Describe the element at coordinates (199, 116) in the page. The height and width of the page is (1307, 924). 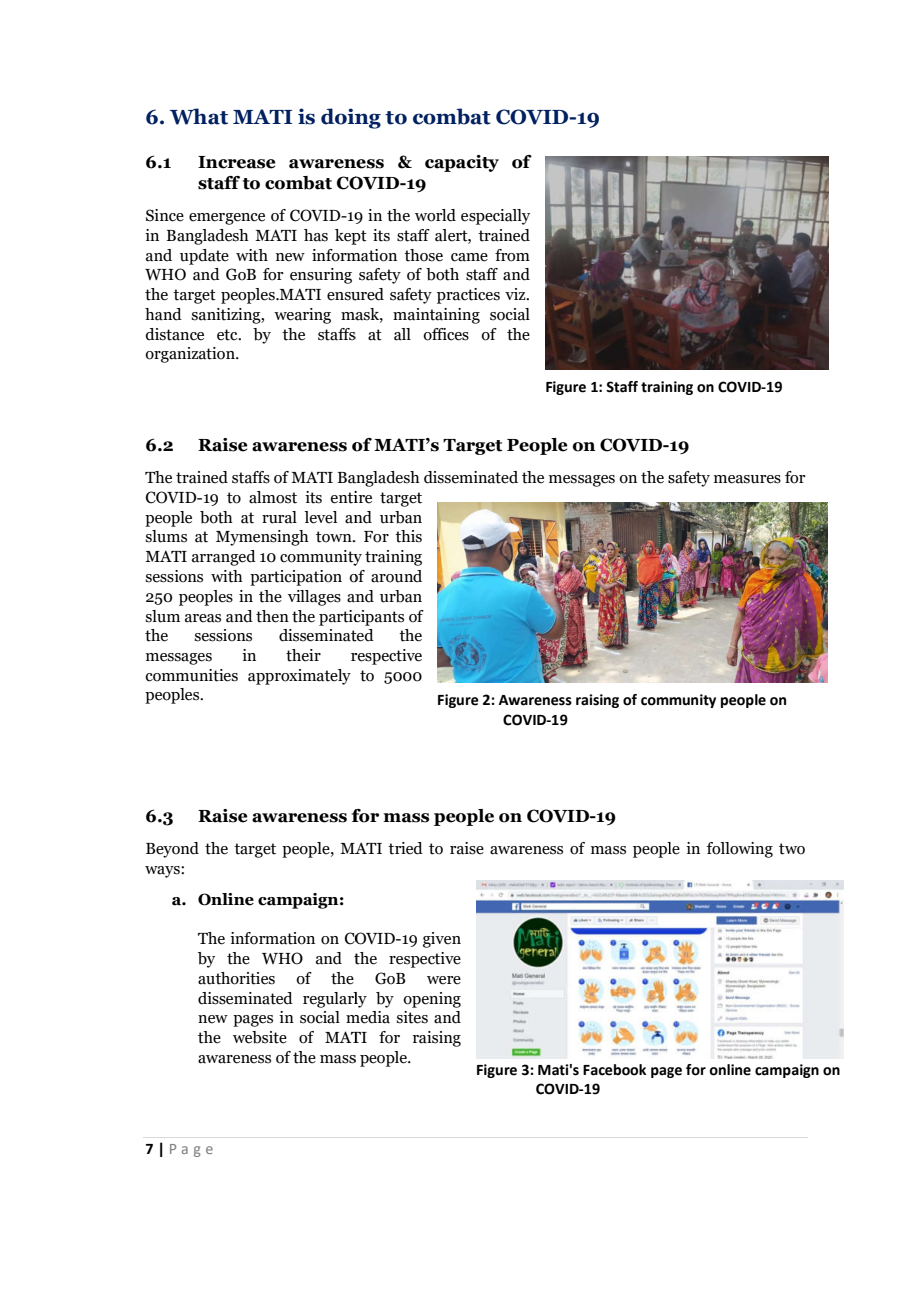
I see `What` at that location.
